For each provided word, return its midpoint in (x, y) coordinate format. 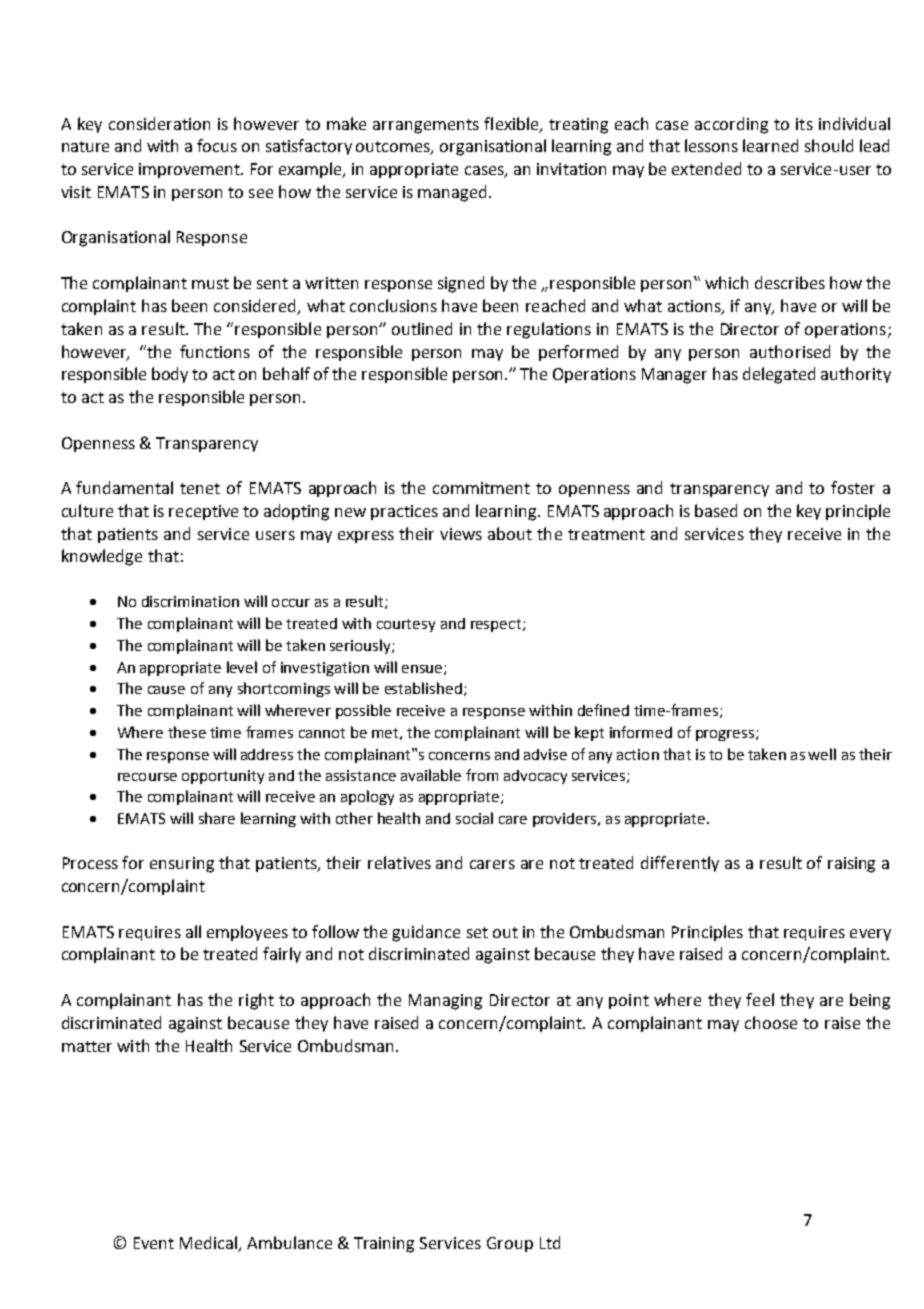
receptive (203, 512)
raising (851, 865)
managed (452, 193)
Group (510, 1244)
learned (770, 145)
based (716, 510)
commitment (481, 488)
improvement (191, 170)
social (474, 818)
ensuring (182, 865)
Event (154, 1243)
